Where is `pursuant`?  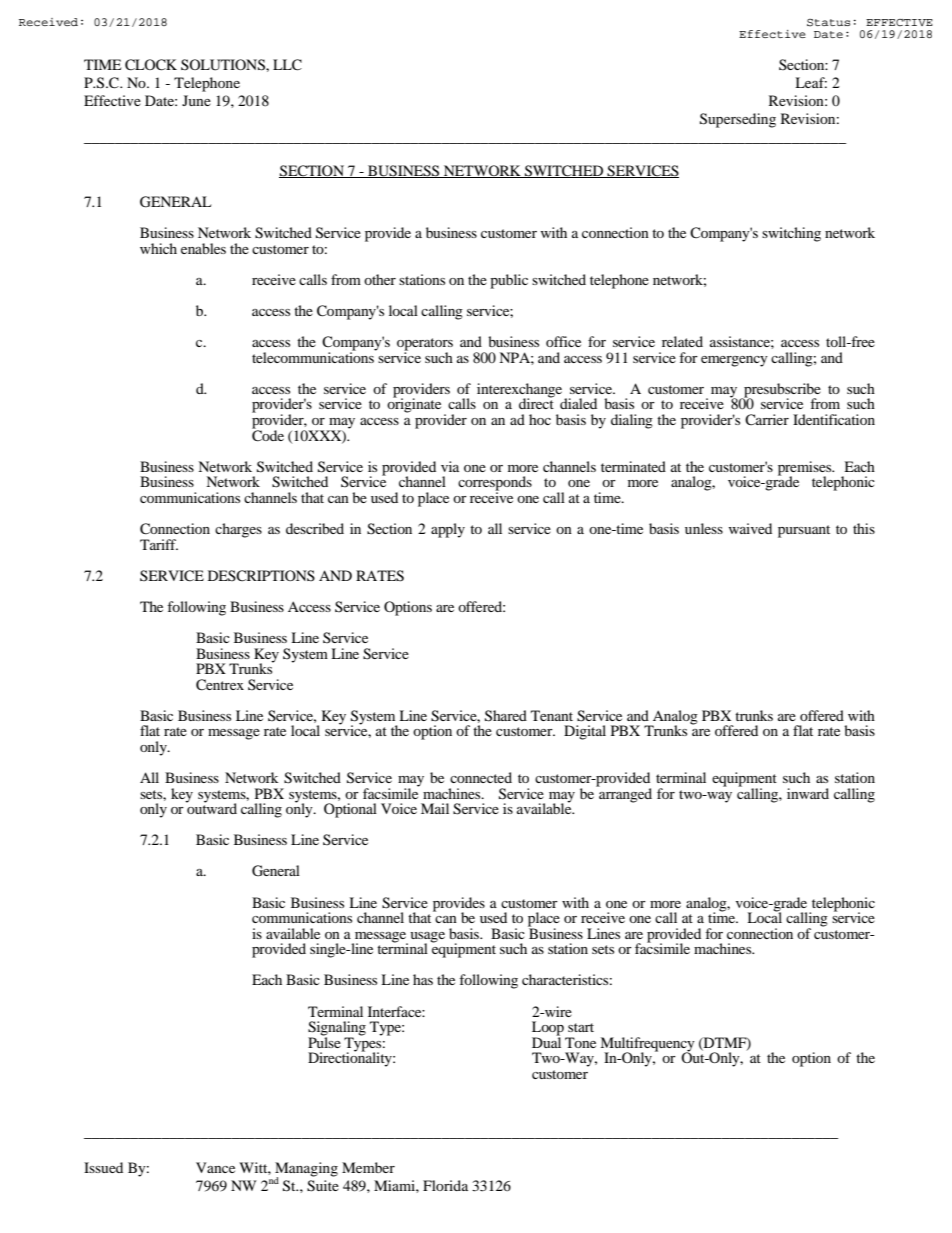 pursuant is located at coordinates (804, 531).
